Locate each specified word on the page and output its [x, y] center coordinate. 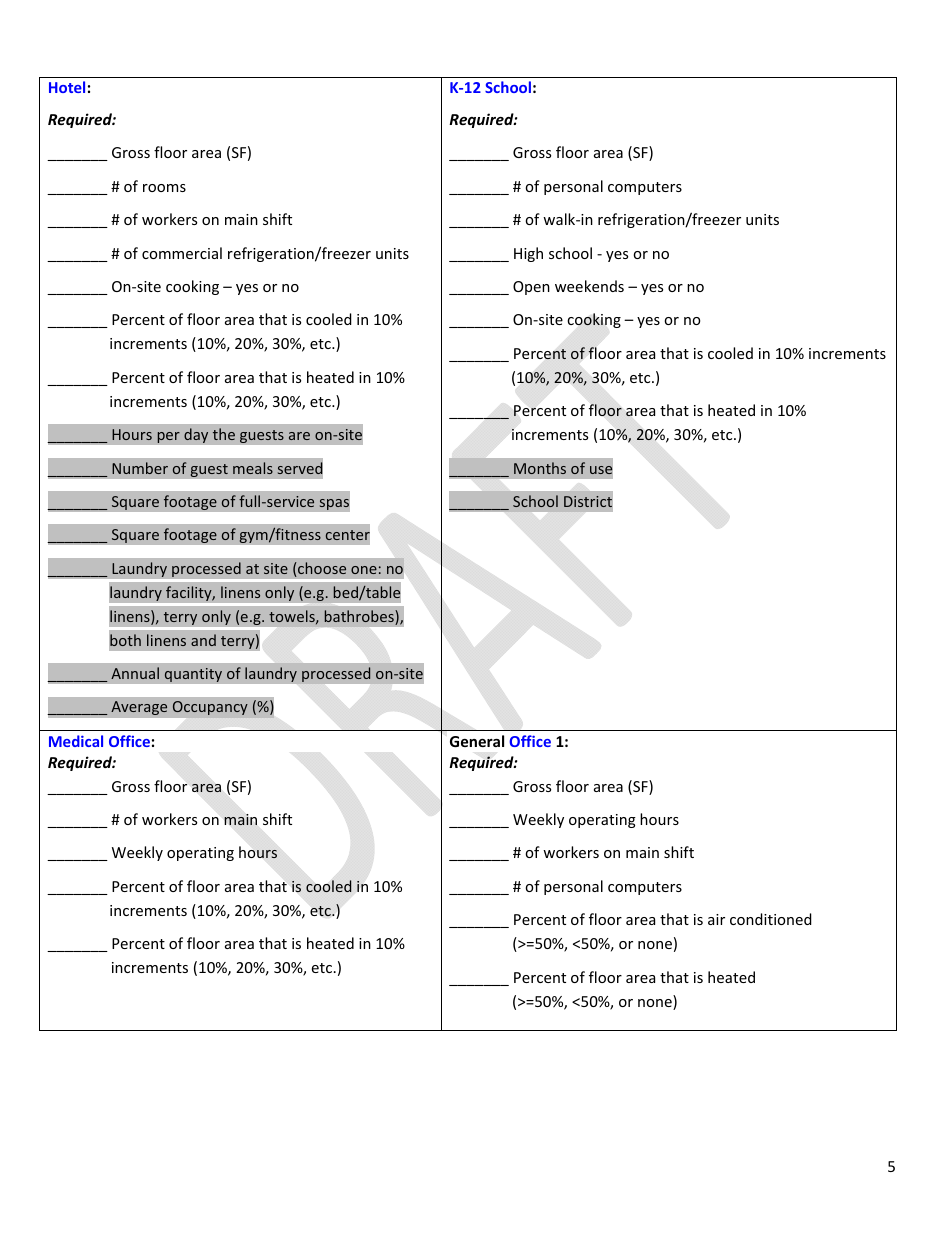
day [196, 435]
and [203, 640]
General [477, 741]
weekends [589, 286]
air [716, 919]
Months [540, 468]
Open [531, 288]
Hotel [67, 87]
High [528, 254]
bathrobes [360, 617]
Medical [76, 741]
